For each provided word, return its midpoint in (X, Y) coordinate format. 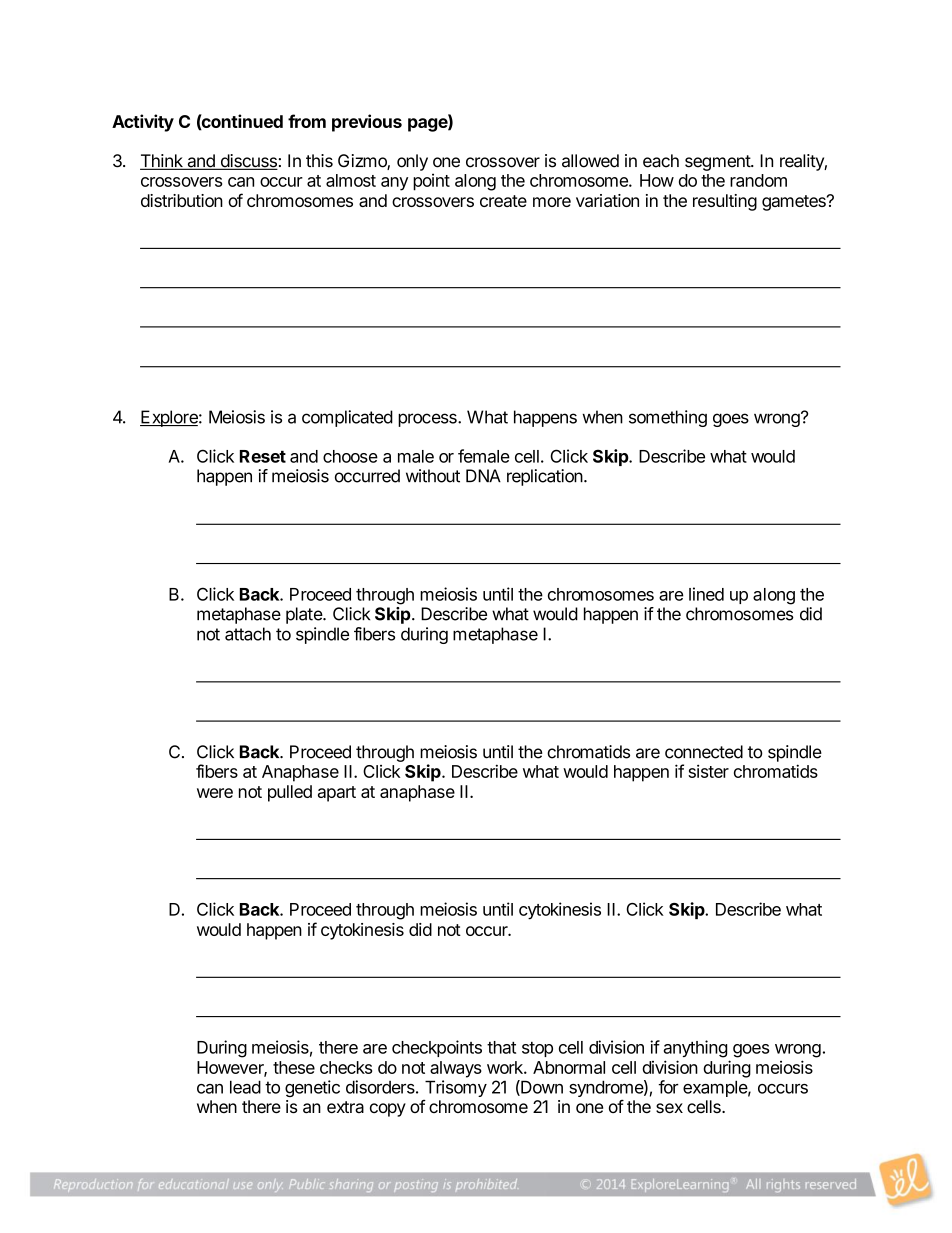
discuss (248, 162)
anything (695, 1049)
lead (245, 1087)
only (412, 162)
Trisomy (455, 1090)
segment (718, 163)
